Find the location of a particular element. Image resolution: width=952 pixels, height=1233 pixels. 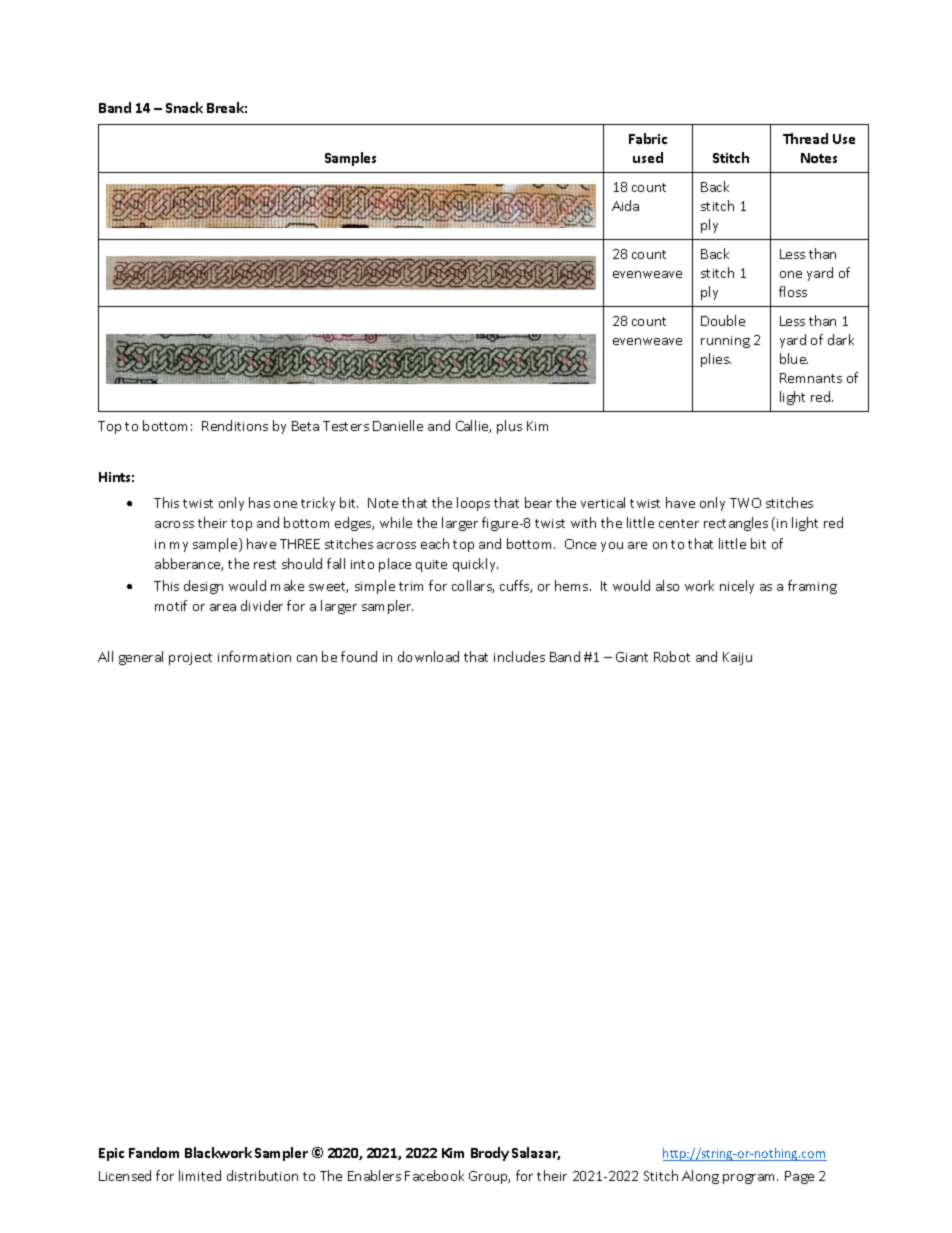

Thread is located at coordinates (805, 138).
